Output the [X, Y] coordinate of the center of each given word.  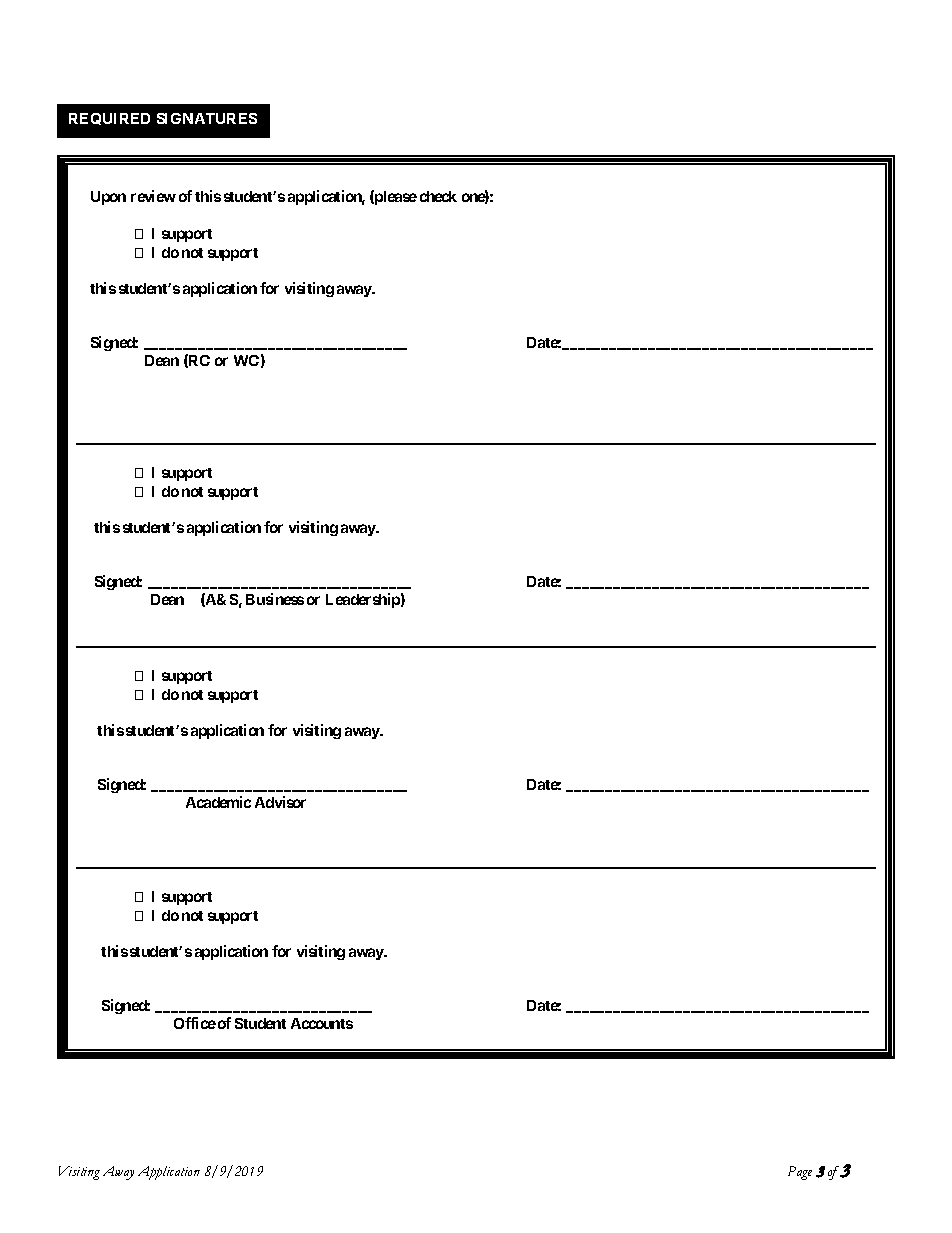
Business [275, 599]
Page [800, 1173]
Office [195, 1023]
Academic [218, 802]
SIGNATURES [207, 118]
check [438, 196]
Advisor [280, 802]
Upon [108, 198]
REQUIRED [109, 119]
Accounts [322, 1023]
